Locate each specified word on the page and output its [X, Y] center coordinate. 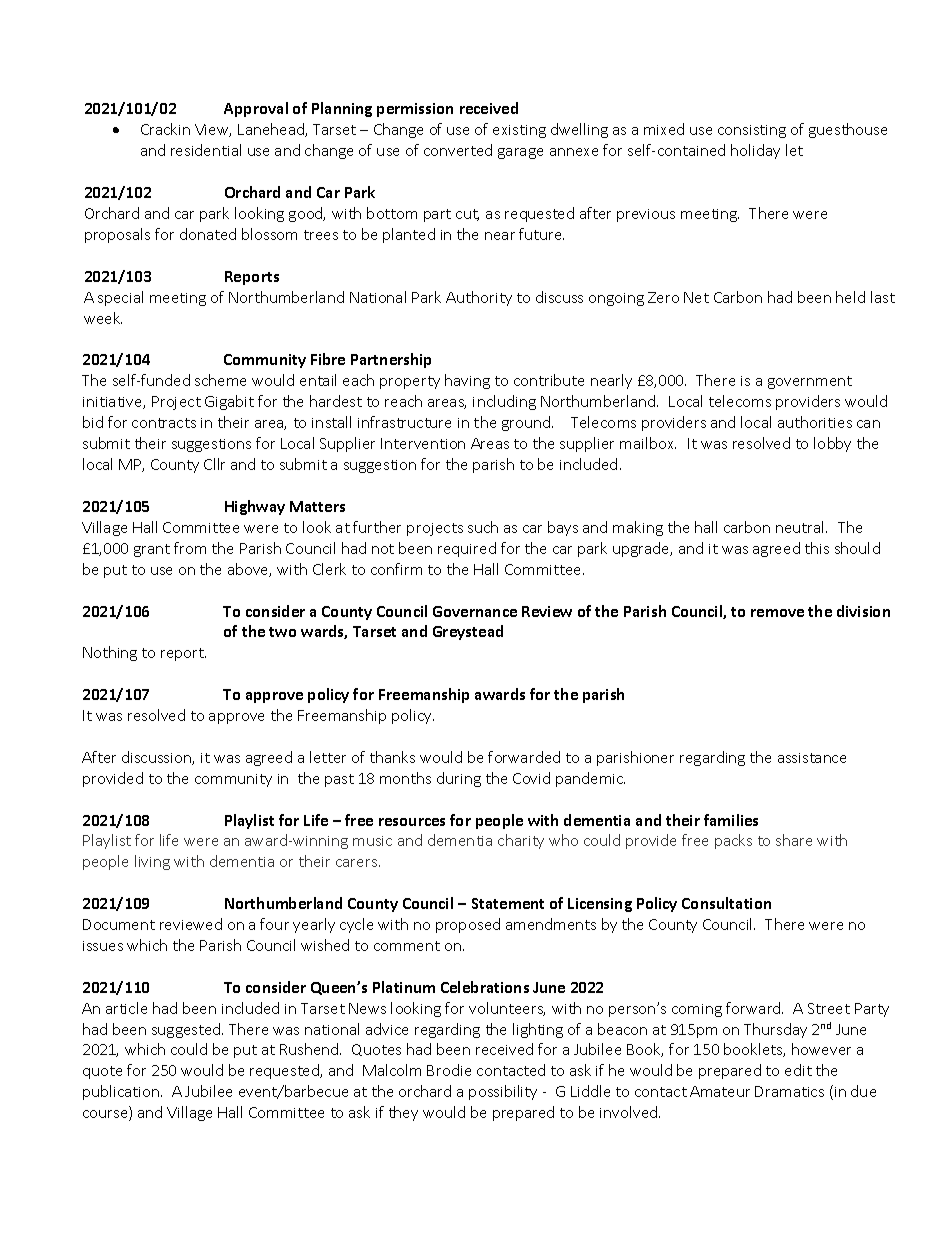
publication [121, 1092]
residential [206, 150]
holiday [755, 151]
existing [519, 131]
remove [777, 613]
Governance [475, 611]
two [282, 632]
